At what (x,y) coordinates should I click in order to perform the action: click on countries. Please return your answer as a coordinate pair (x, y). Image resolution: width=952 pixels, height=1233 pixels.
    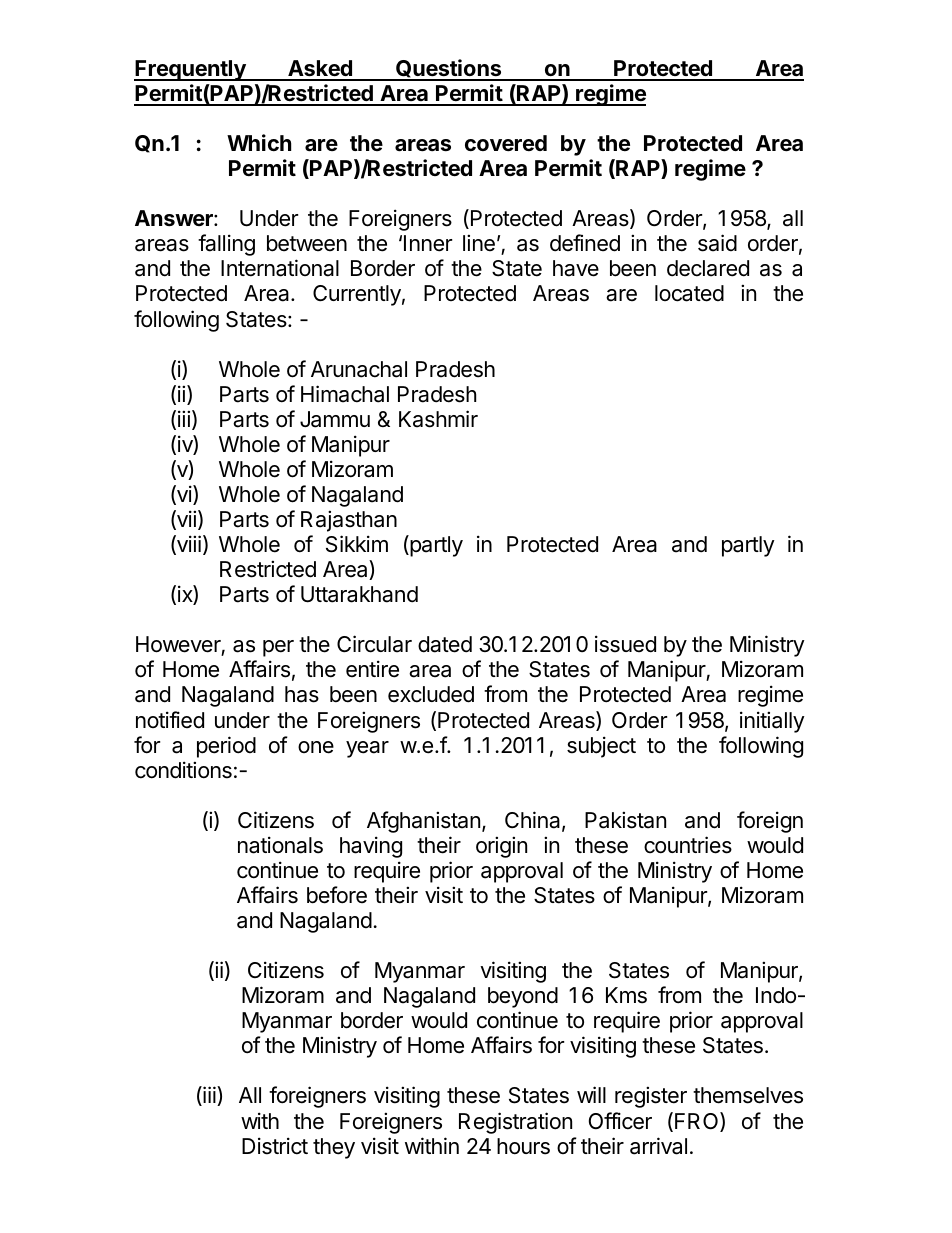
    Looking at the image, I should click on (688, 845).
